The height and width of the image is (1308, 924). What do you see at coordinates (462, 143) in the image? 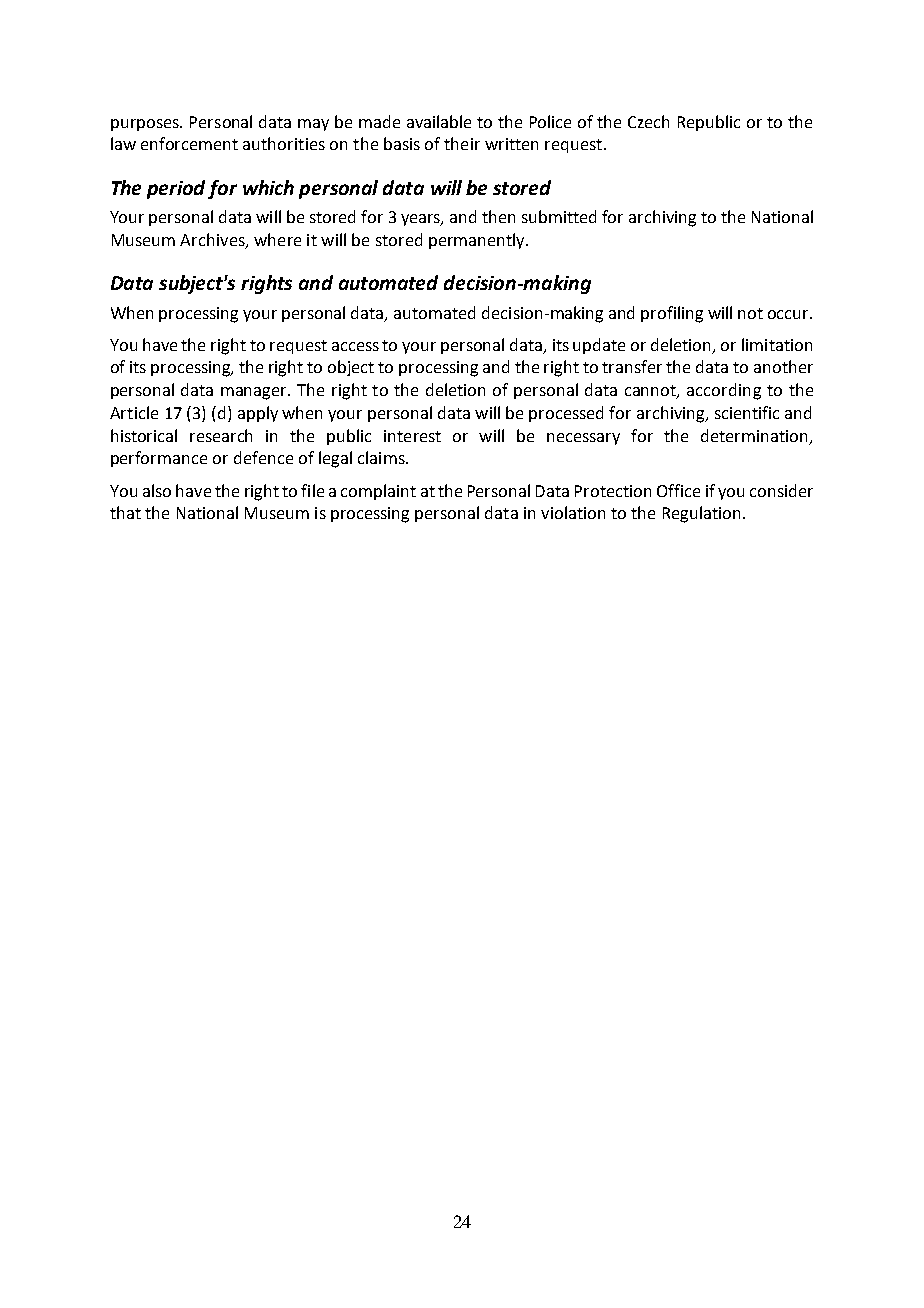
I see `their` at bounding box center [462, 143].
